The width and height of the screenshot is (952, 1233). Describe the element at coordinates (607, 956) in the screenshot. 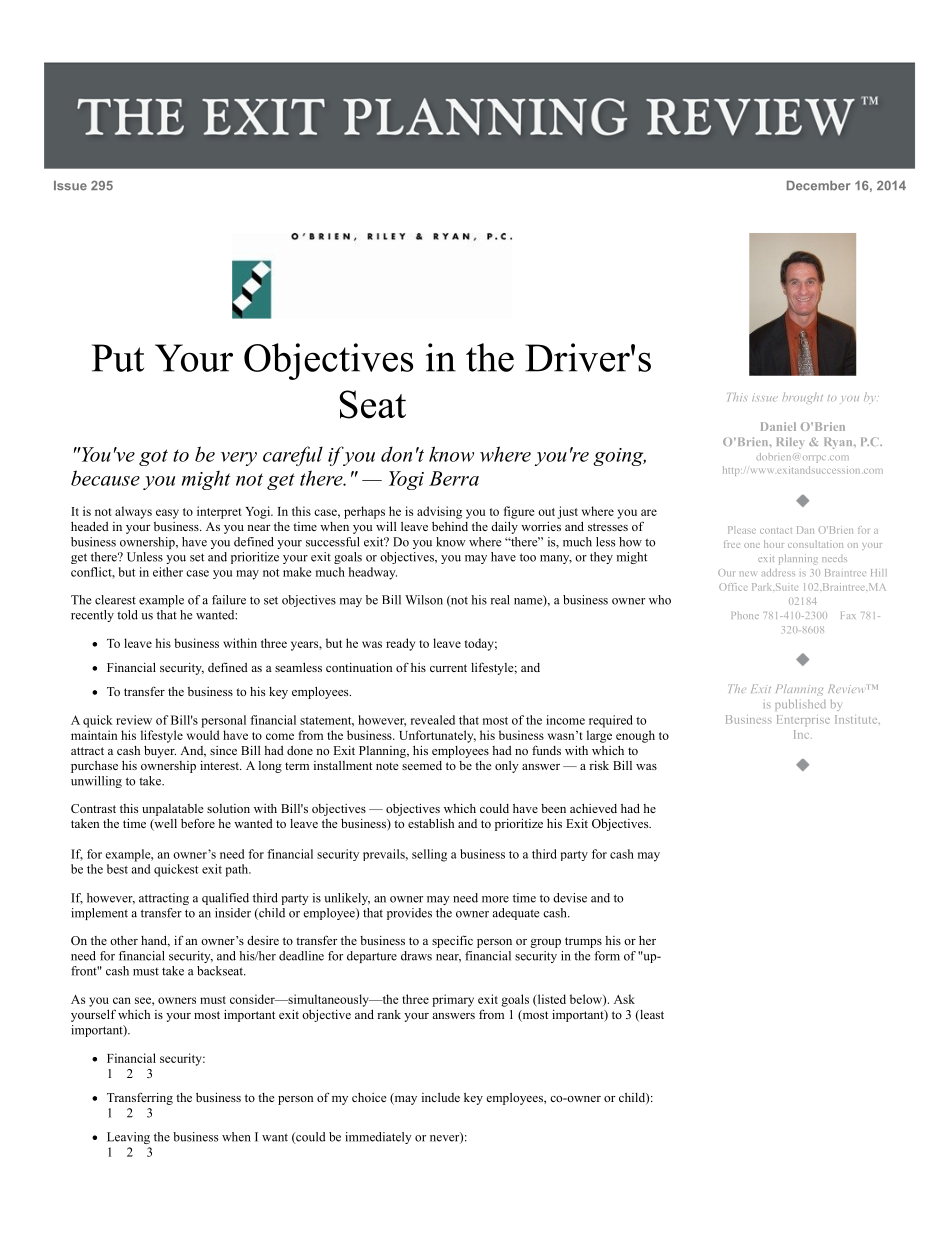

I see `form` at that location.
